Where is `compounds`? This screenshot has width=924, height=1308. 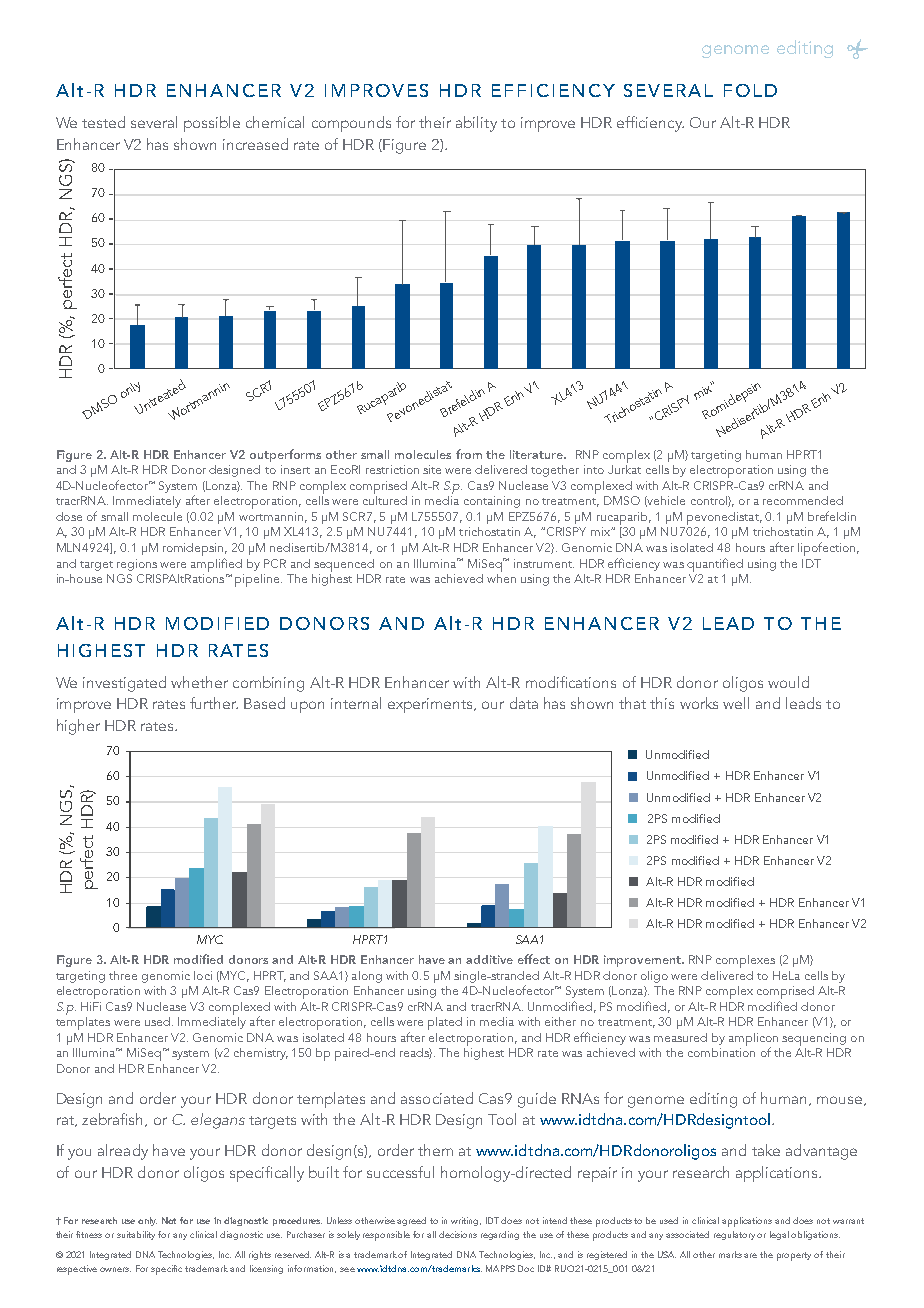 compounds is located at coordinates (351, 124).
